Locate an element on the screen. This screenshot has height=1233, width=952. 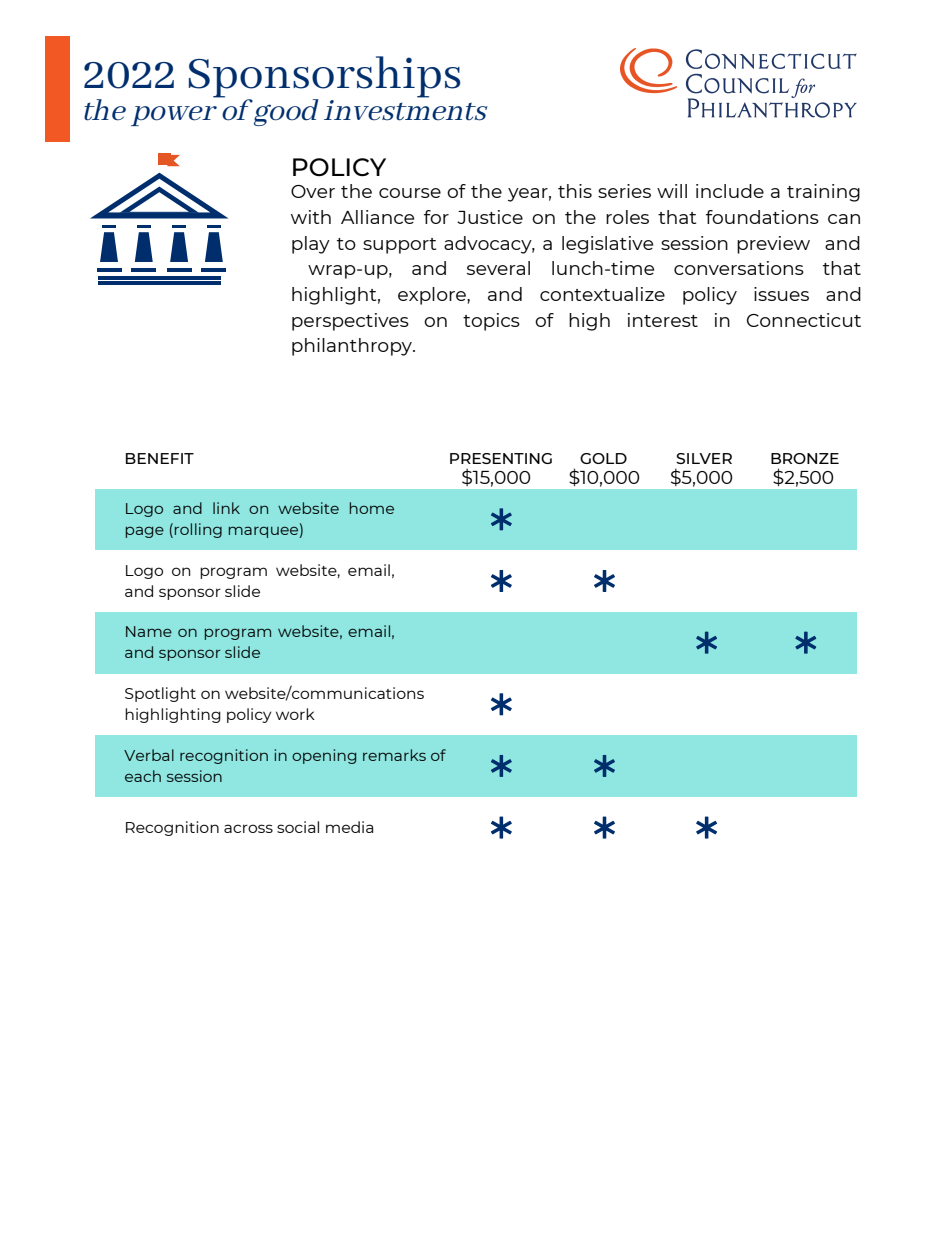
BENEFIT is located at coordinates (160, 458).
